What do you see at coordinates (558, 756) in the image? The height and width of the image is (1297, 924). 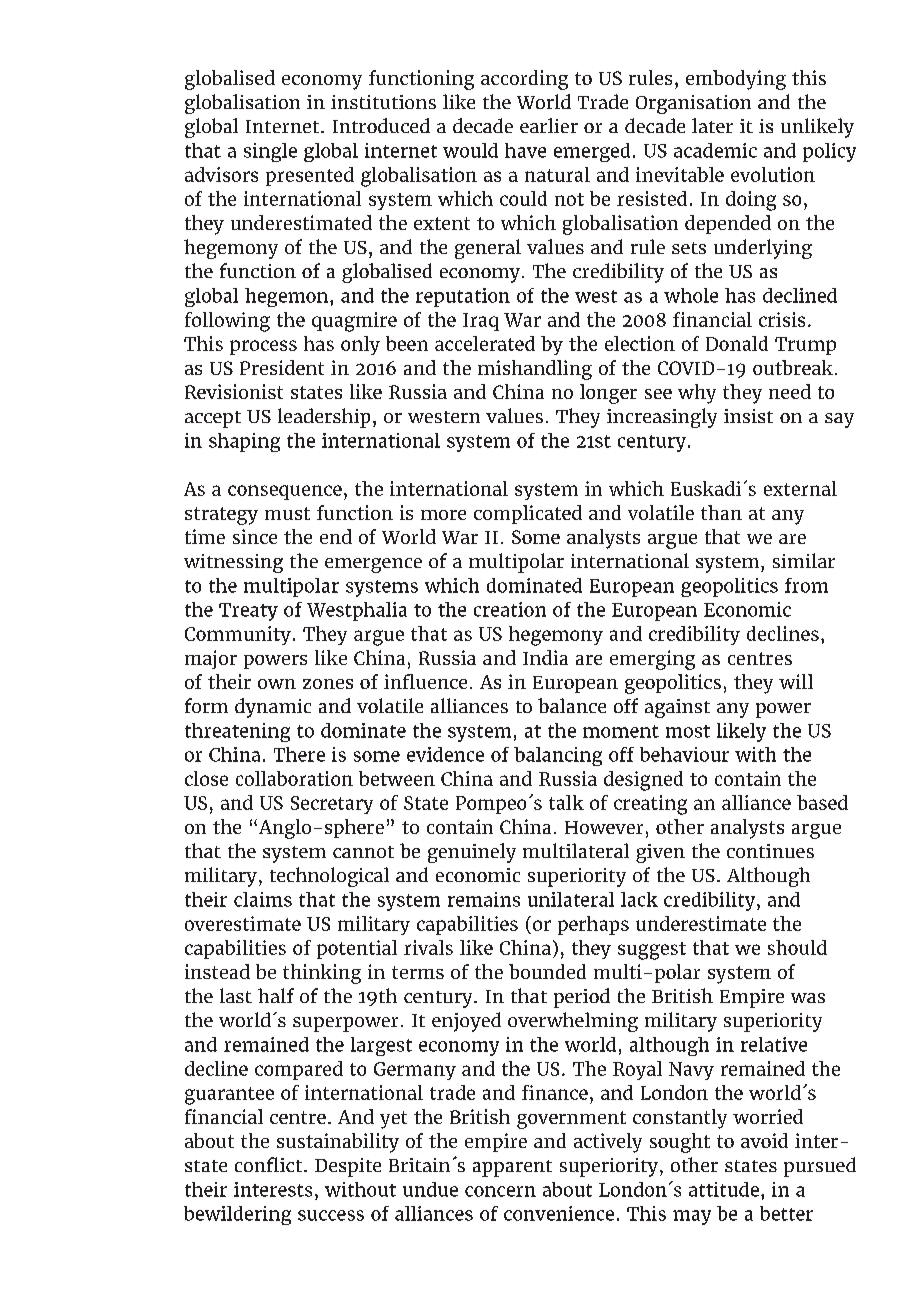 I see `balancing` at bounding box center [558, 756].
